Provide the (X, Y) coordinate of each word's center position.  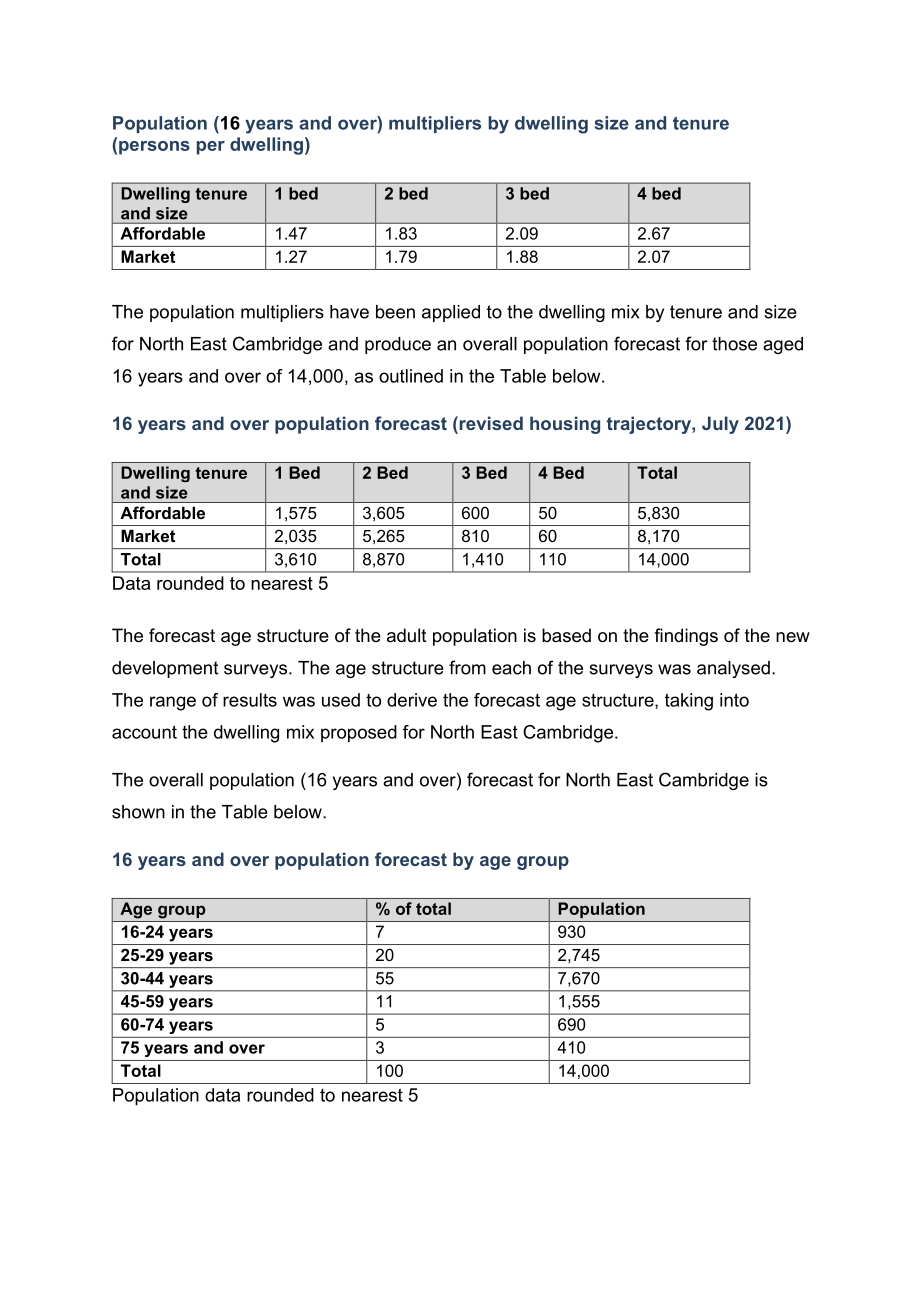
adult (407, 635)
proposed (359, 734)
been (395, 312)
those (734, 344)
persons (154, 148)
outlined (411, 376)
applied (451, 313)
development (165, 669)
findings (686, 637)
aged (783, 345)
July (720, 425)
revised (490, 423)
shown (138, 812)
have (349, 312)
